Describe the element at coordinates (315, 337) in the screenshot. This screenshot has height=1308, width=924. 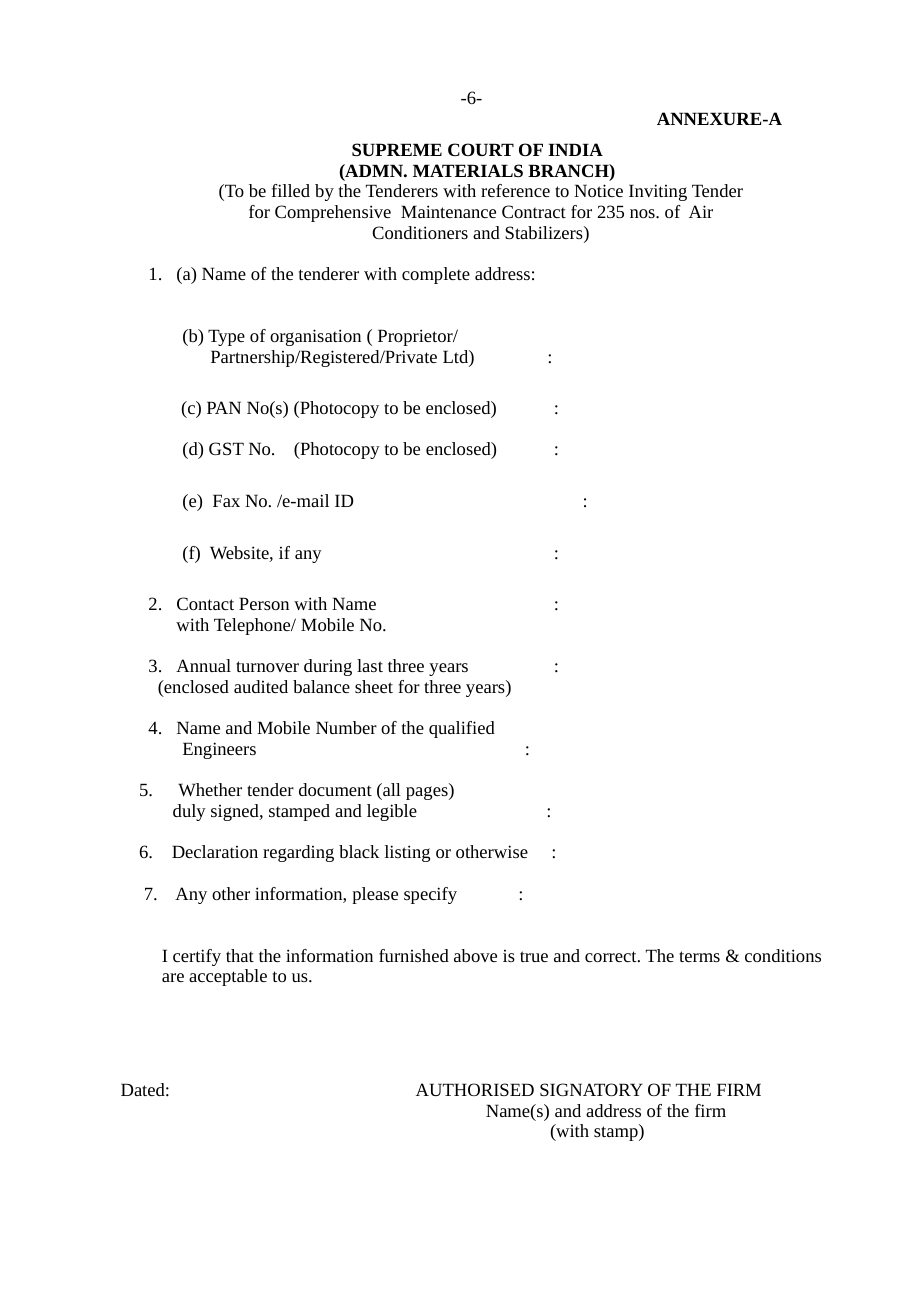
I see `organisation` at that location.
